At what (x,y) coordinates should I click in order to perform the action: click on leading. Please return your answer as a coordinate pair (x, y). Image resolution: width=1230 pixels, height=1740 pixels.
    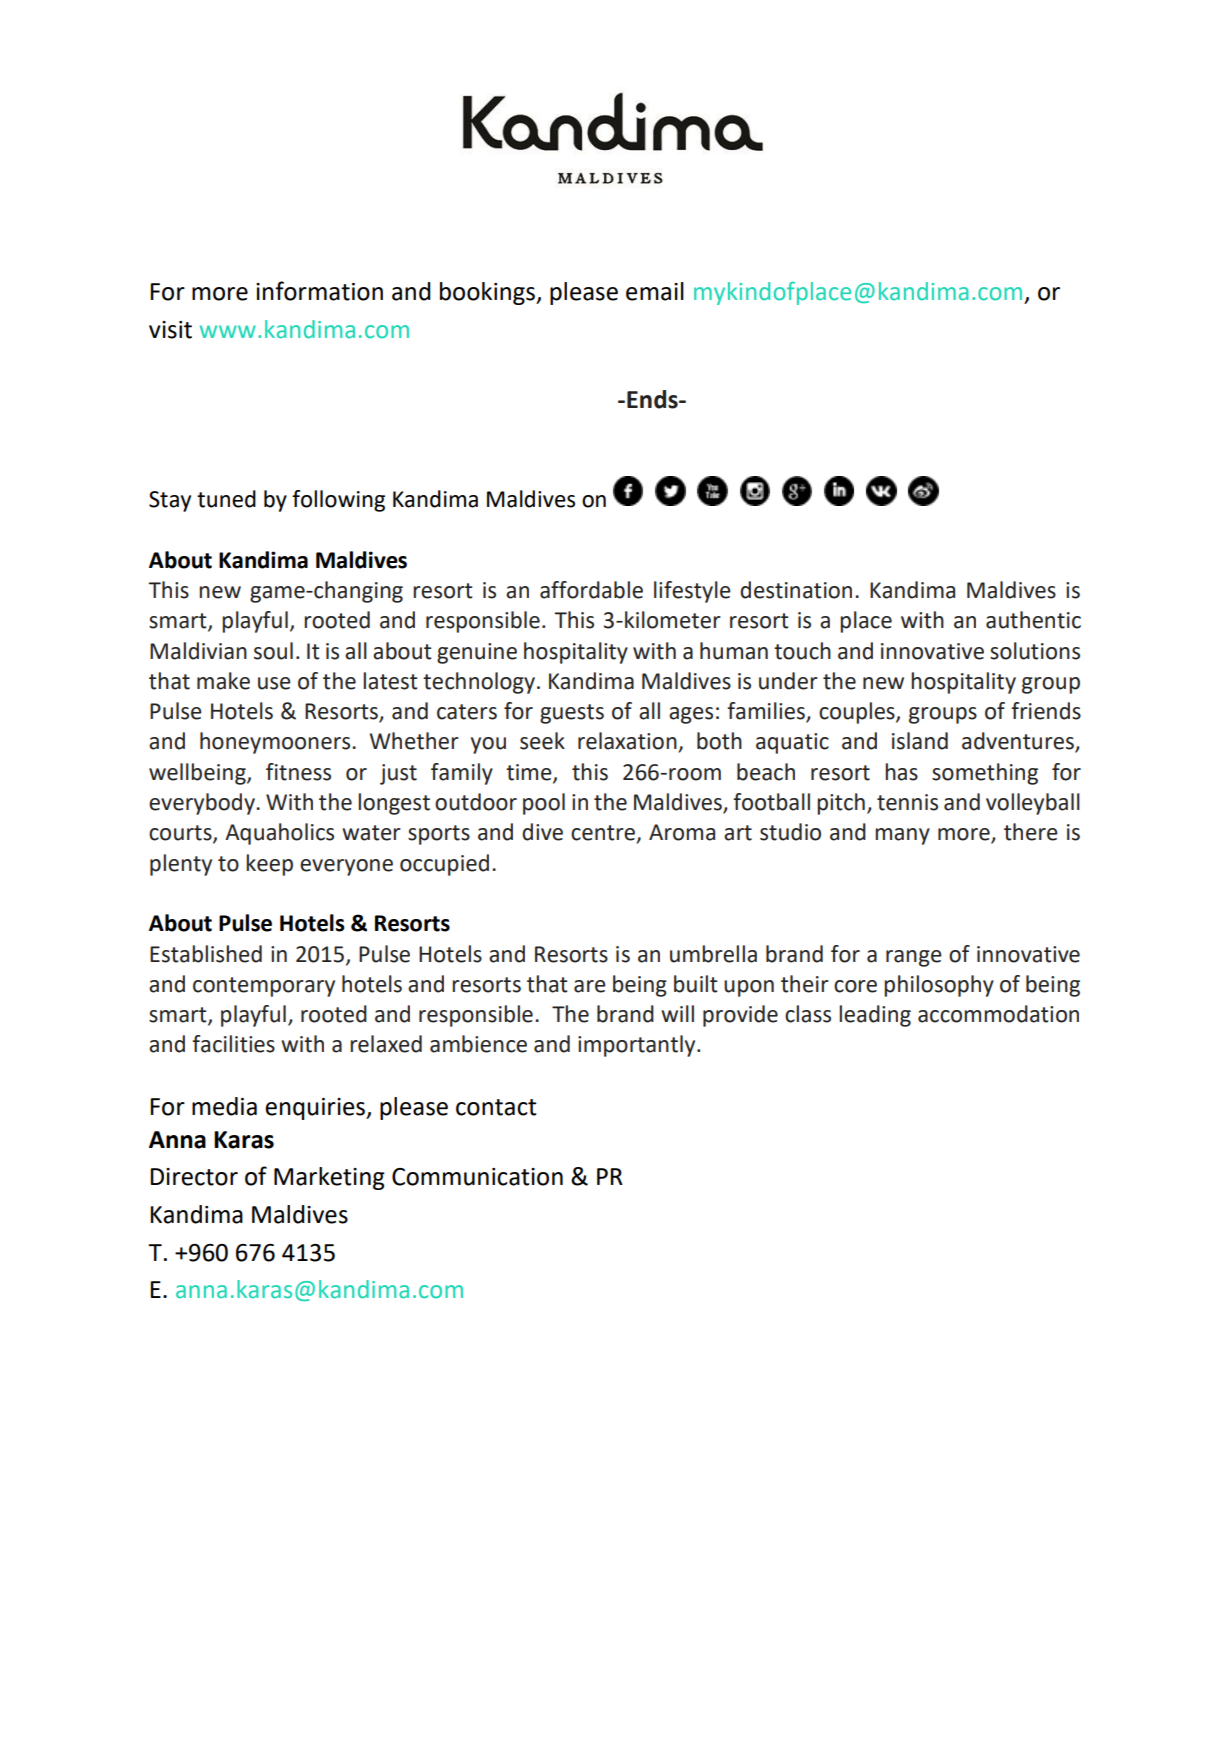
    Looking at the image, I should click on (875, 1016).
